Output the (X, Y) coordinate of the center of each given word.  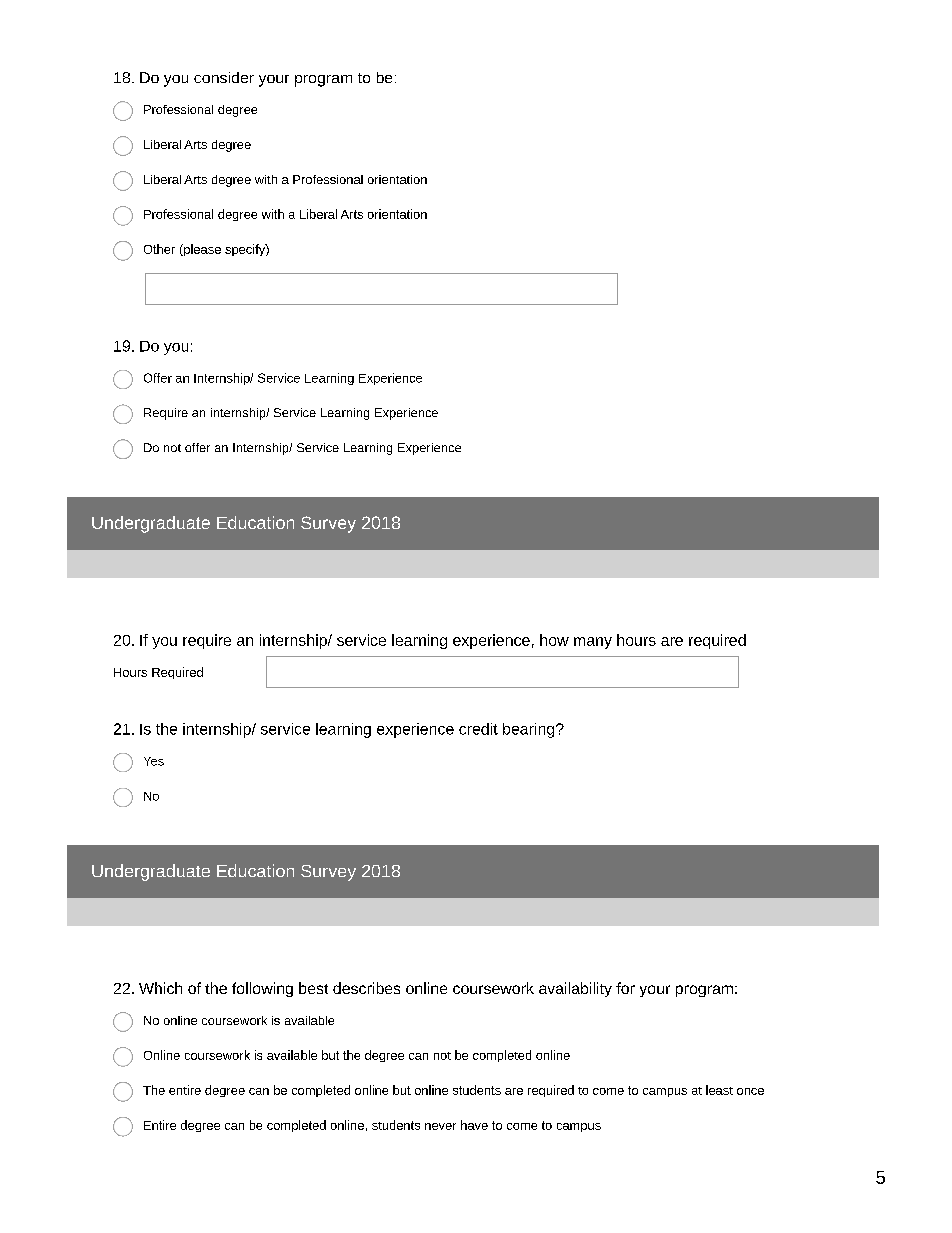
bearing (530, 730)
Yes (154, 761)
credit (478, 729)
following (262, 989)
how (554, 640)
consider (224, 77)
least (719, 1090)
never (440, 1126)
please (201, 250)
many (593, 643)
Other (159, 249)
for (625, 988)
